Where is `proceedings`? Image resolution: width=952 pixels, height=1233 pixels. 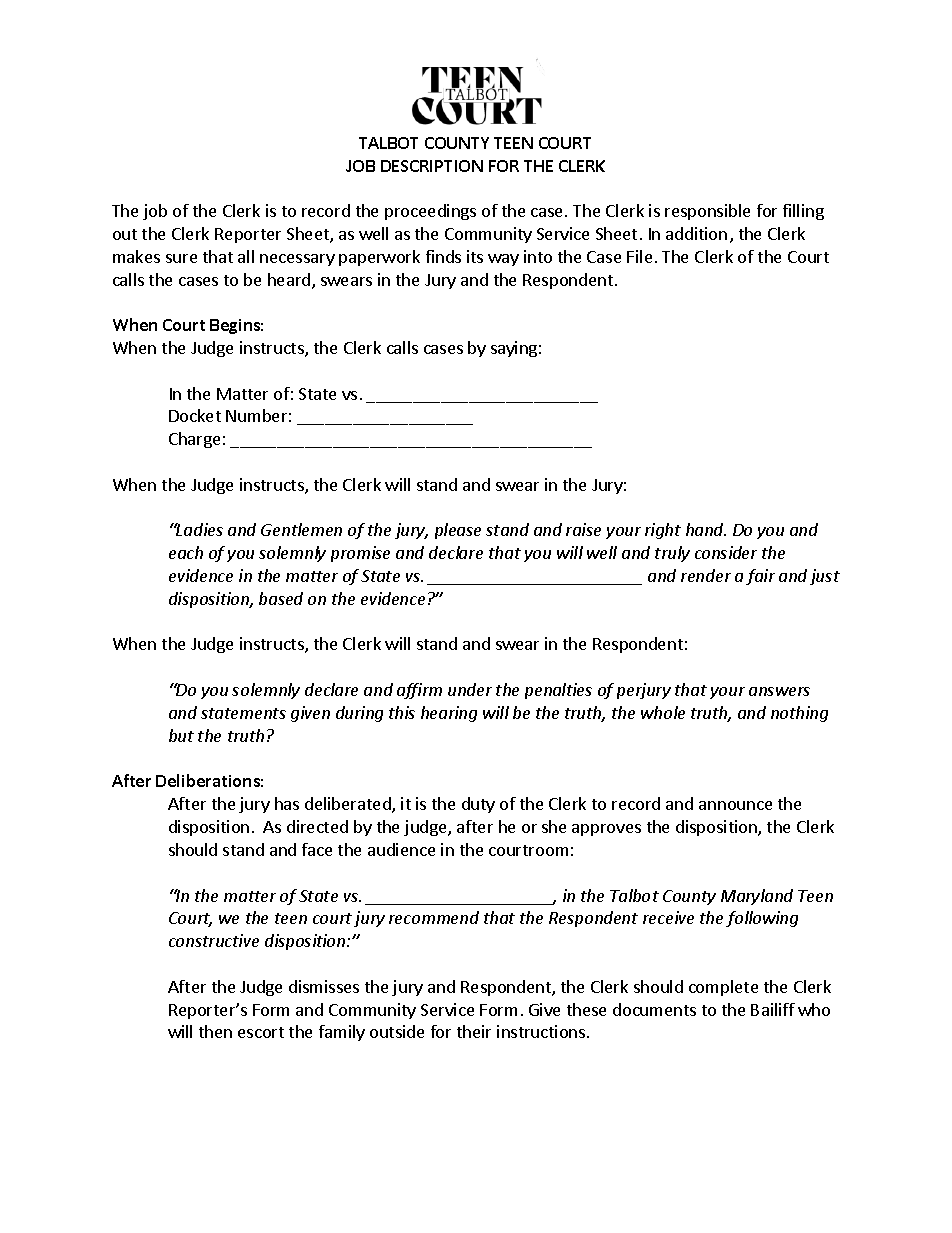
proceedings is located at coordinates (430, 212).
